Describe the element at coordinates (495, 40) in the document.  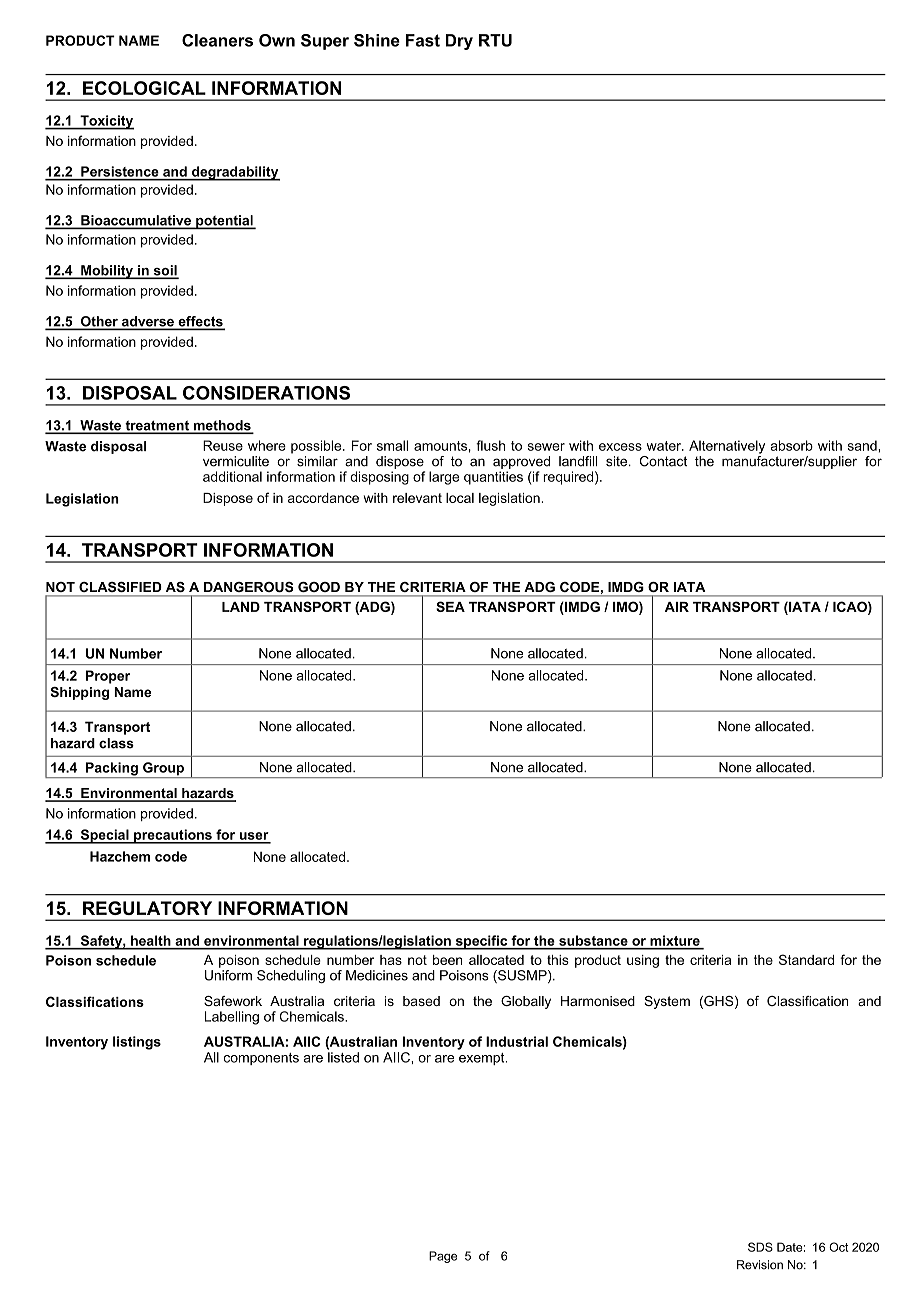
I see `RTU` at that location.
